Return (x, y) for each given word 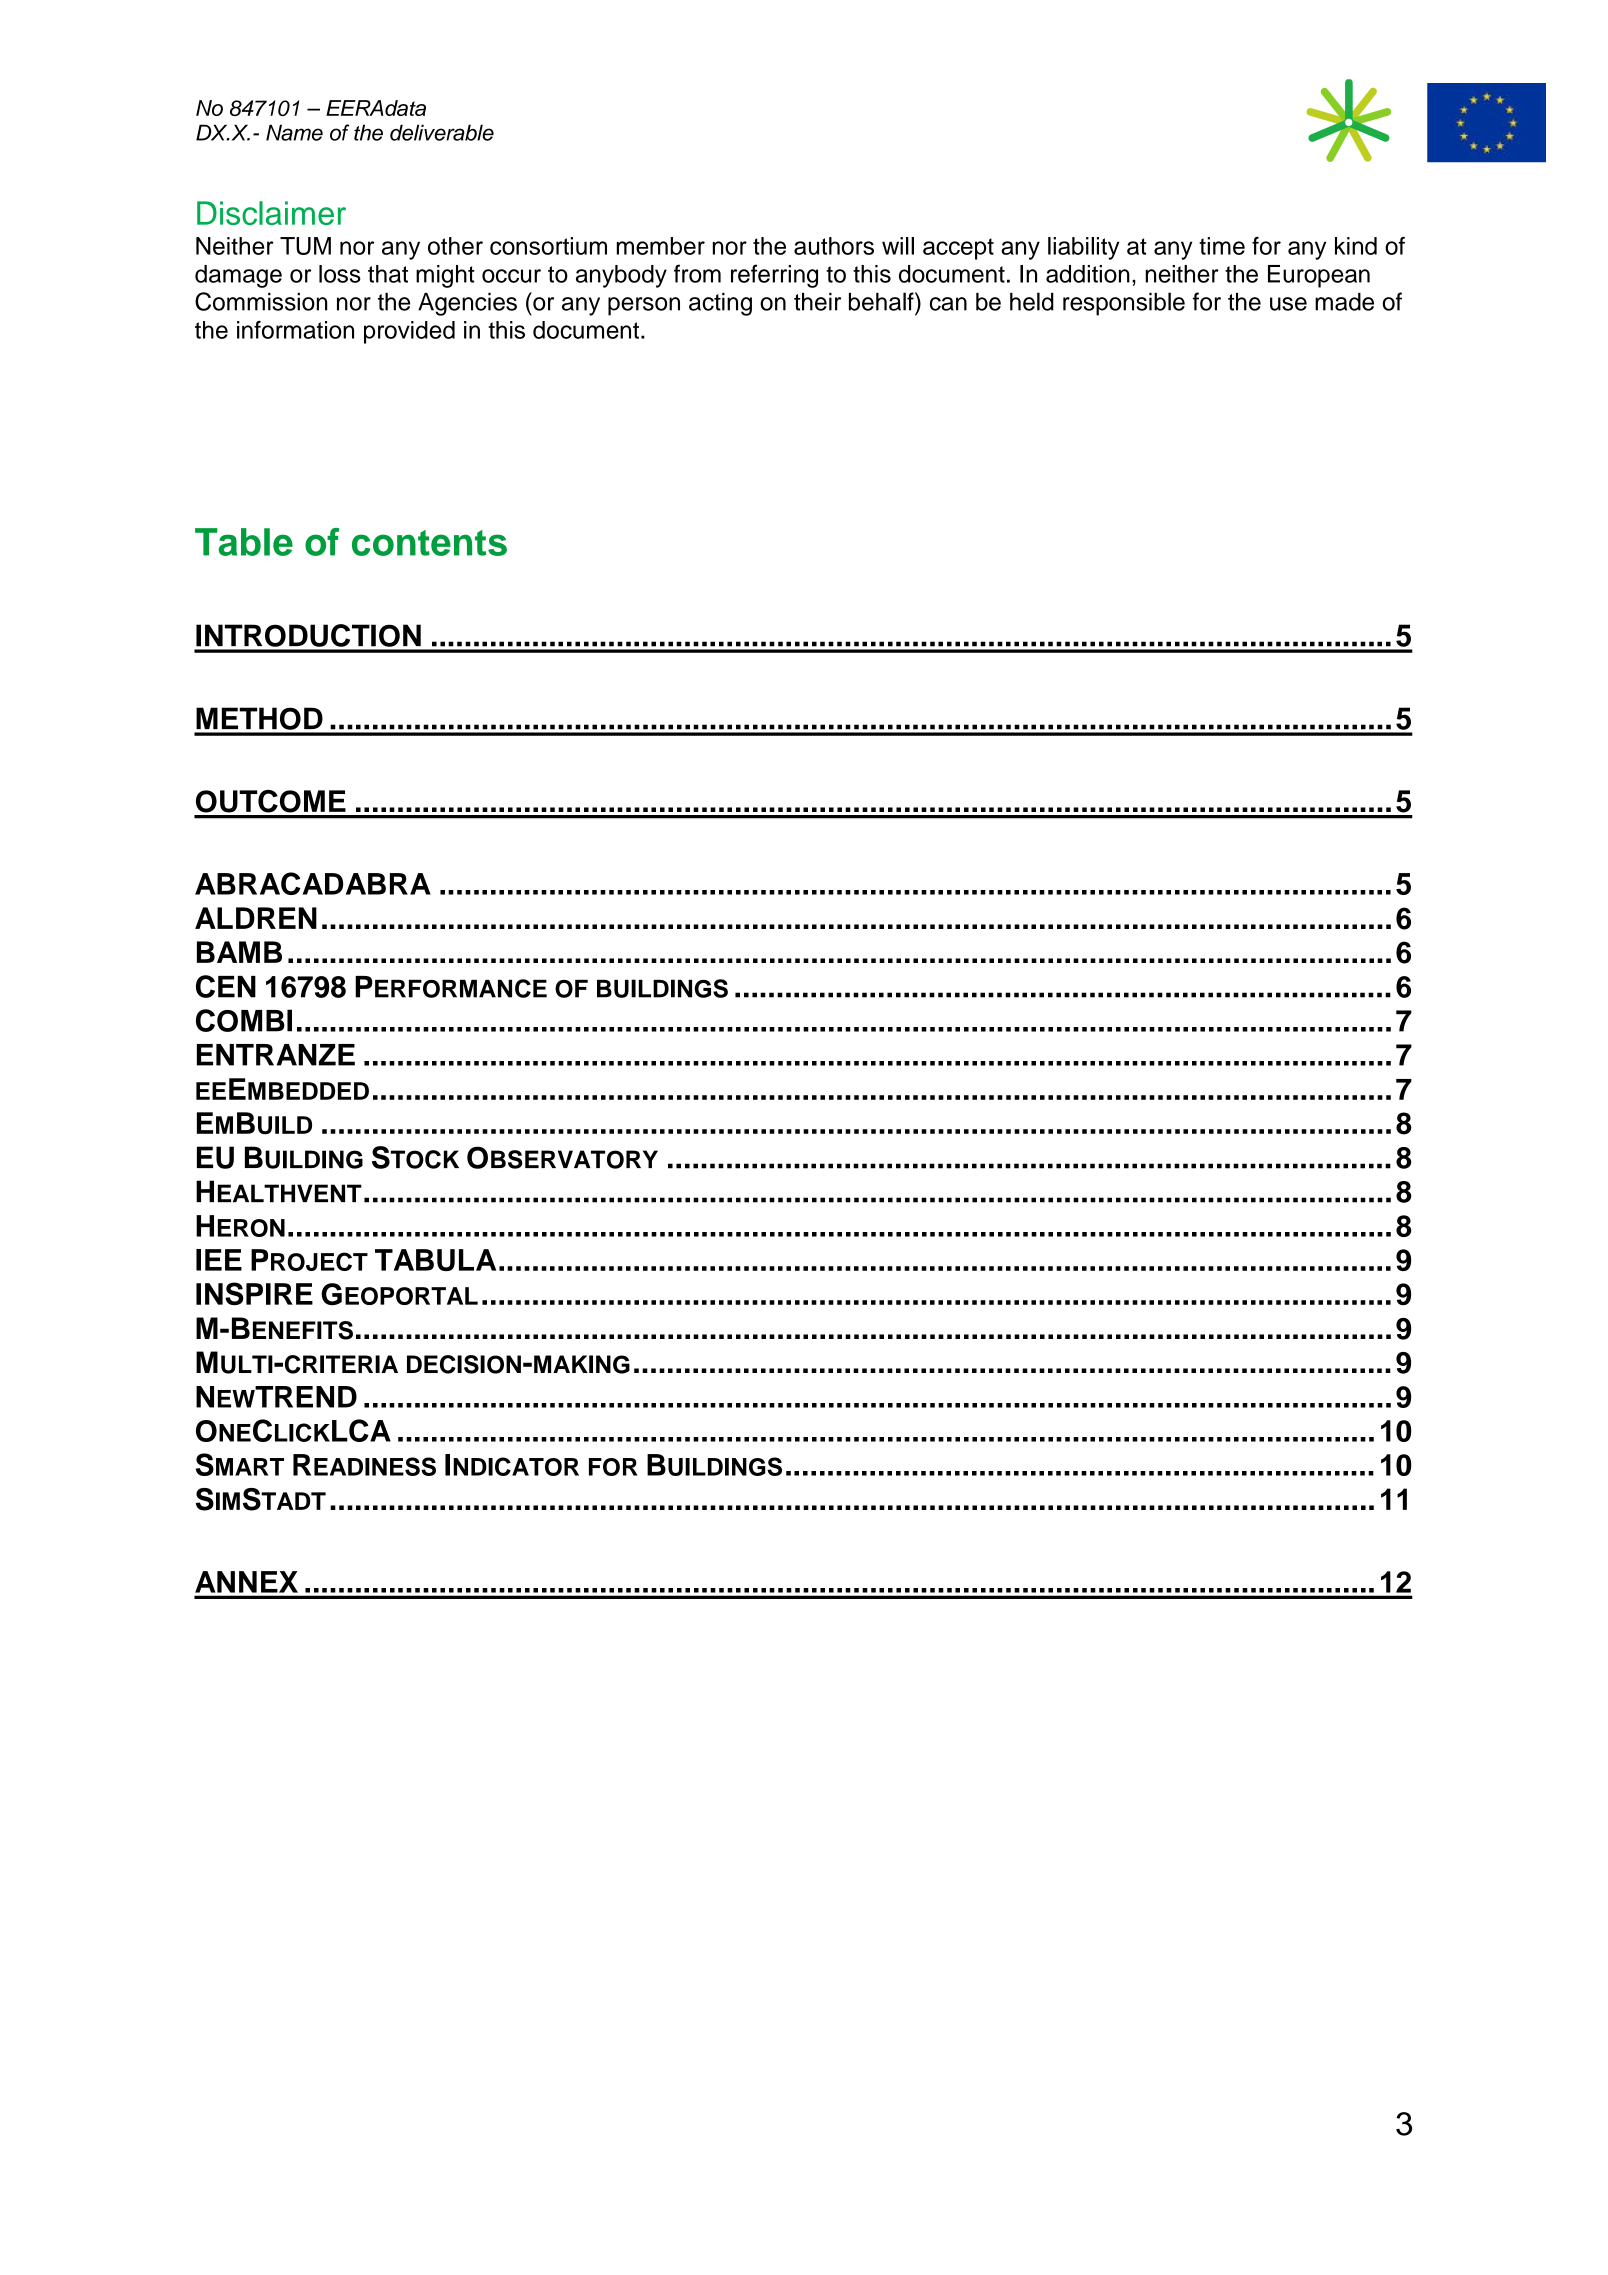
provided (409, 332)
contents (429, 543)
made (1344, 302)
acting (720, 304)
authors (834, 246)
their (817, 302)
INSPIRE (254, 1293)
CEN (226, 986)
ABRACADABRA (313, 883)
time (1222, 246)
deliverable (442, 132)
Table (244, 542)
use (1288, 304)
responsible (1124, 304)
